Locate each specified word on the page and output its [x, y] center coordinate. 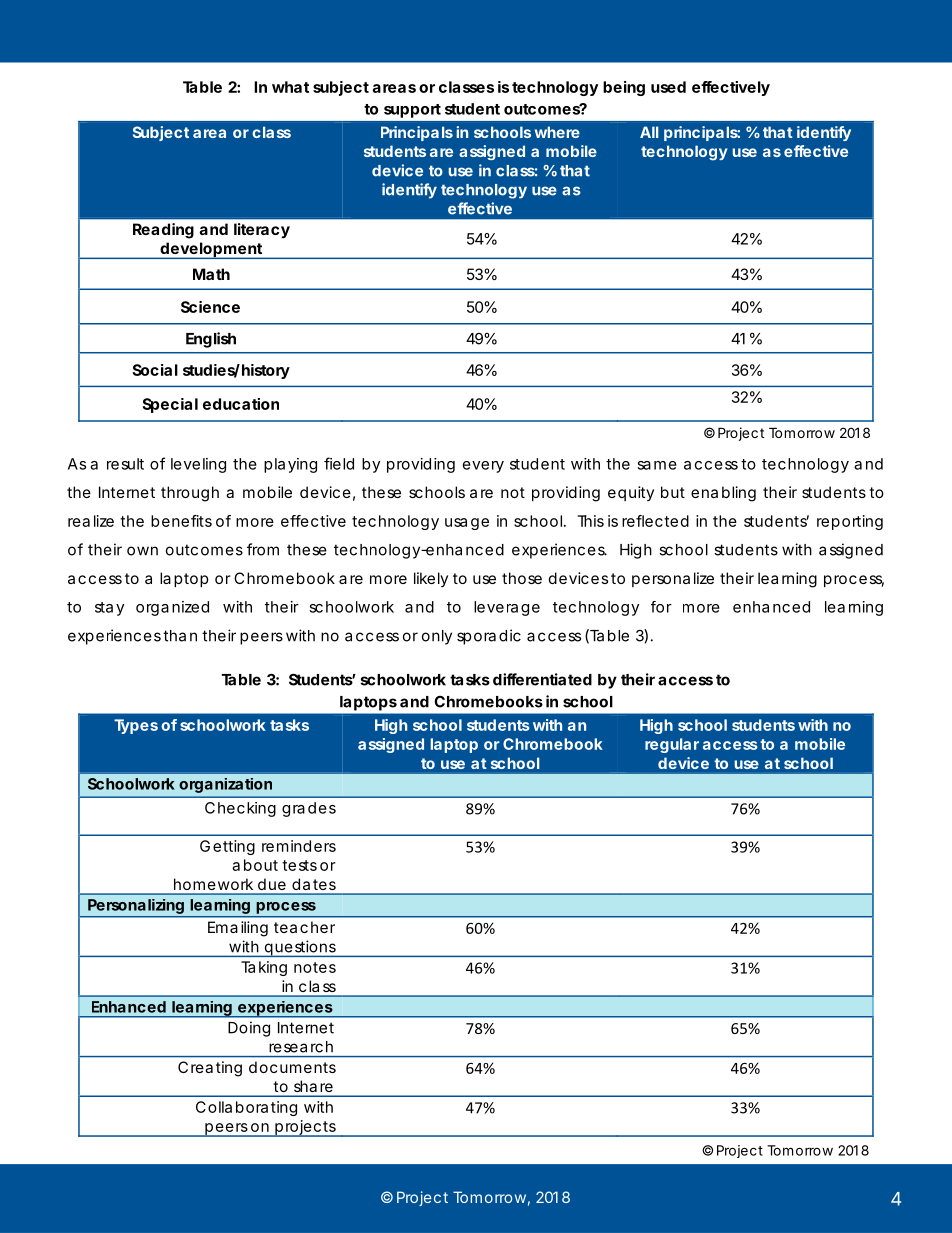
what [290, 87]
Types [136, 726]
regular [672, 745]
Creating [210, 1069]
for [661, 607]
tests [299, 865]
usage [467, 524]
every [483, 467]
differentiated [542, 679]
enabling [723, 494]
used [668, 87]
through [190, 494]
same [657, 465]
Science [210, 307]
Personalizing [136, 908]
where [557, 132]
